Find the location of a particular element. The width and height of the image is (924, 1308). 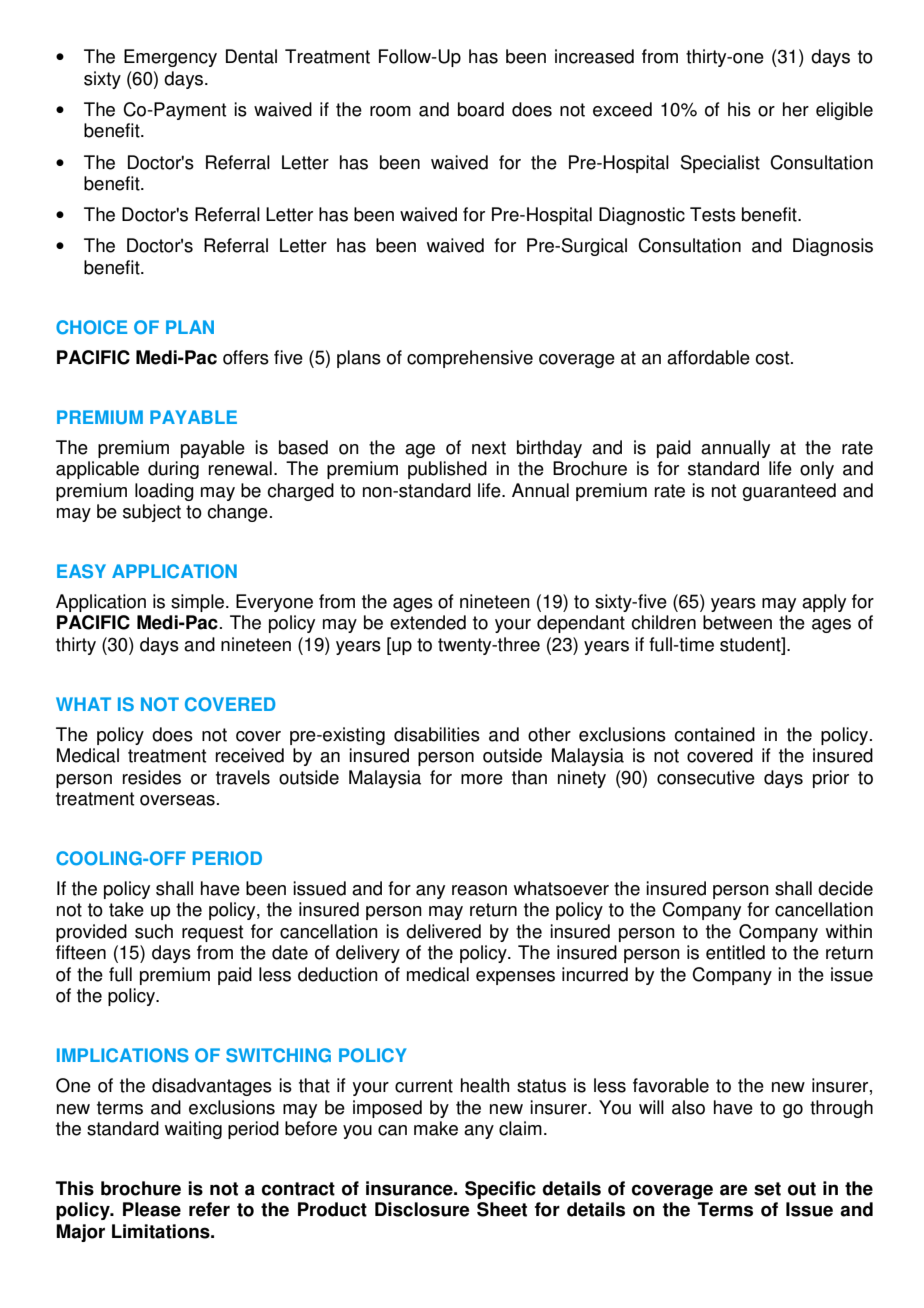

simple is located at coordinates (199, 603).
